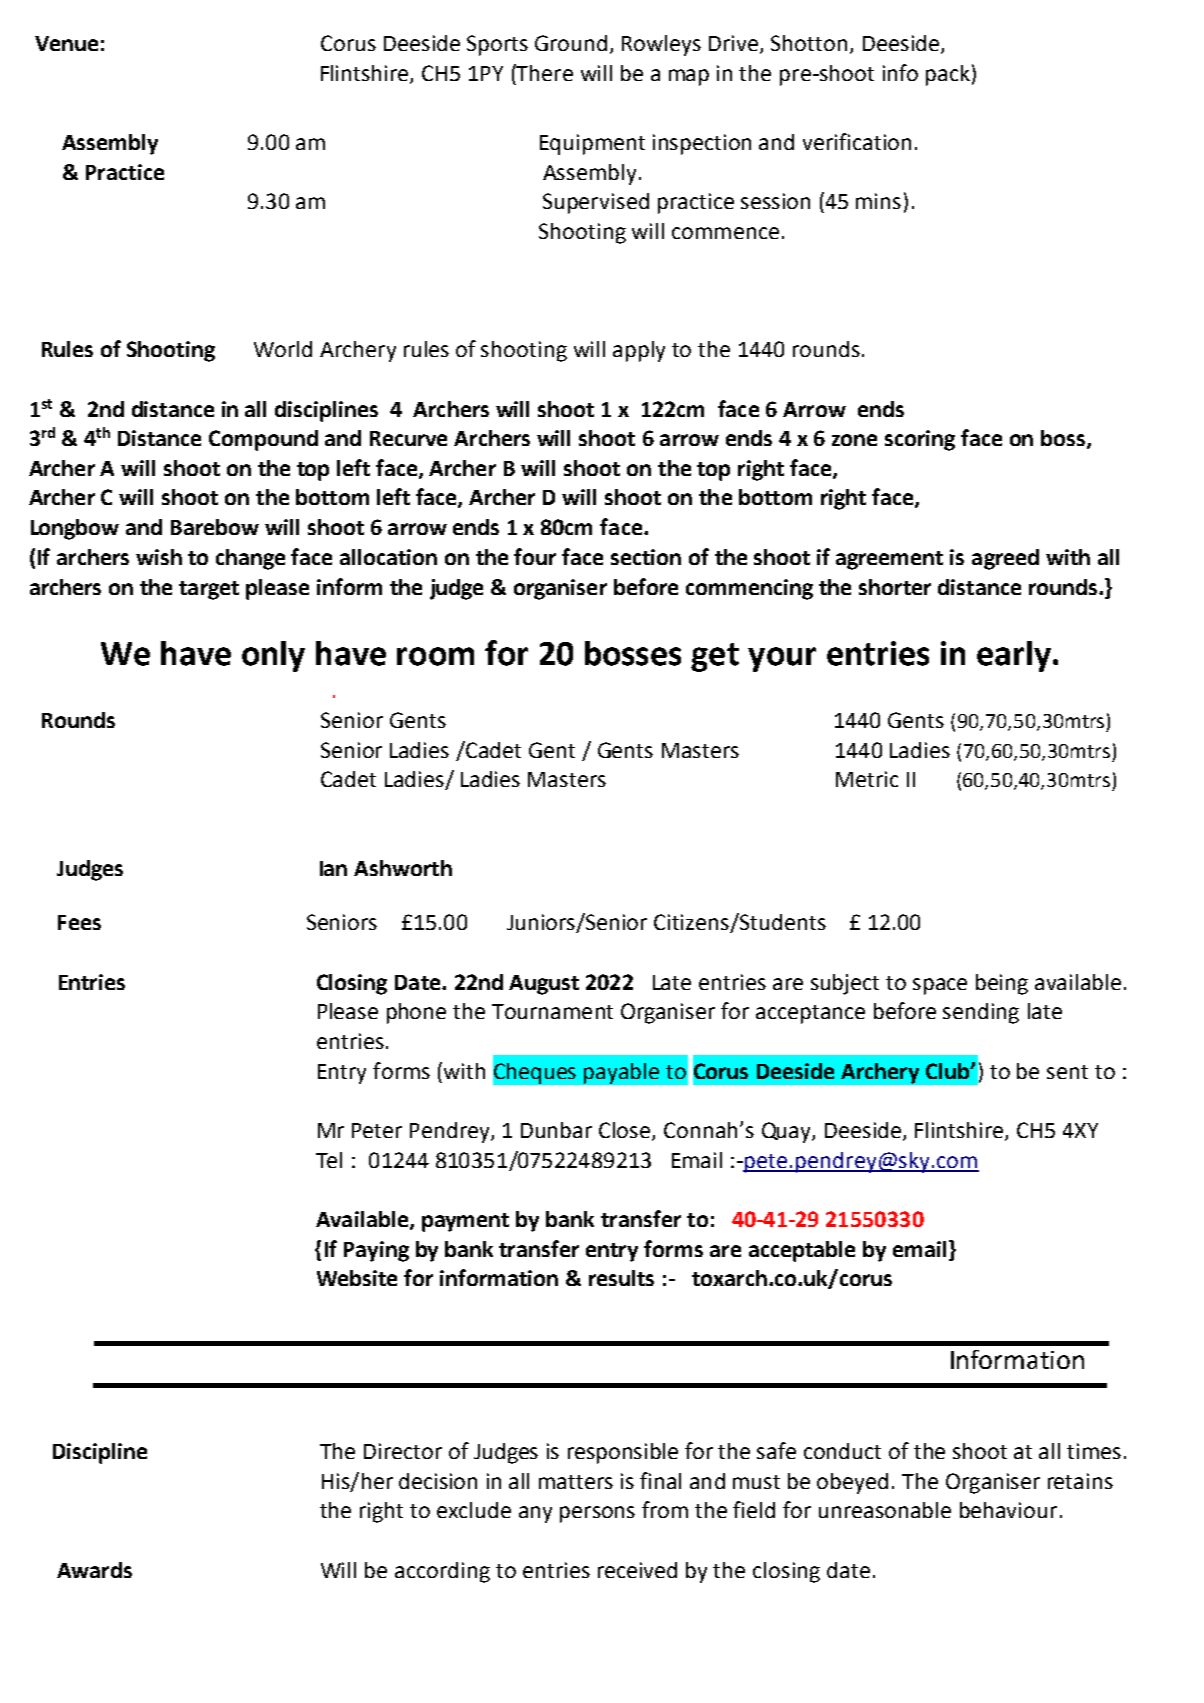  What do you see at coordinates (333, 868) in the page?
I see `Ian` at bounding box center [333, 868].
